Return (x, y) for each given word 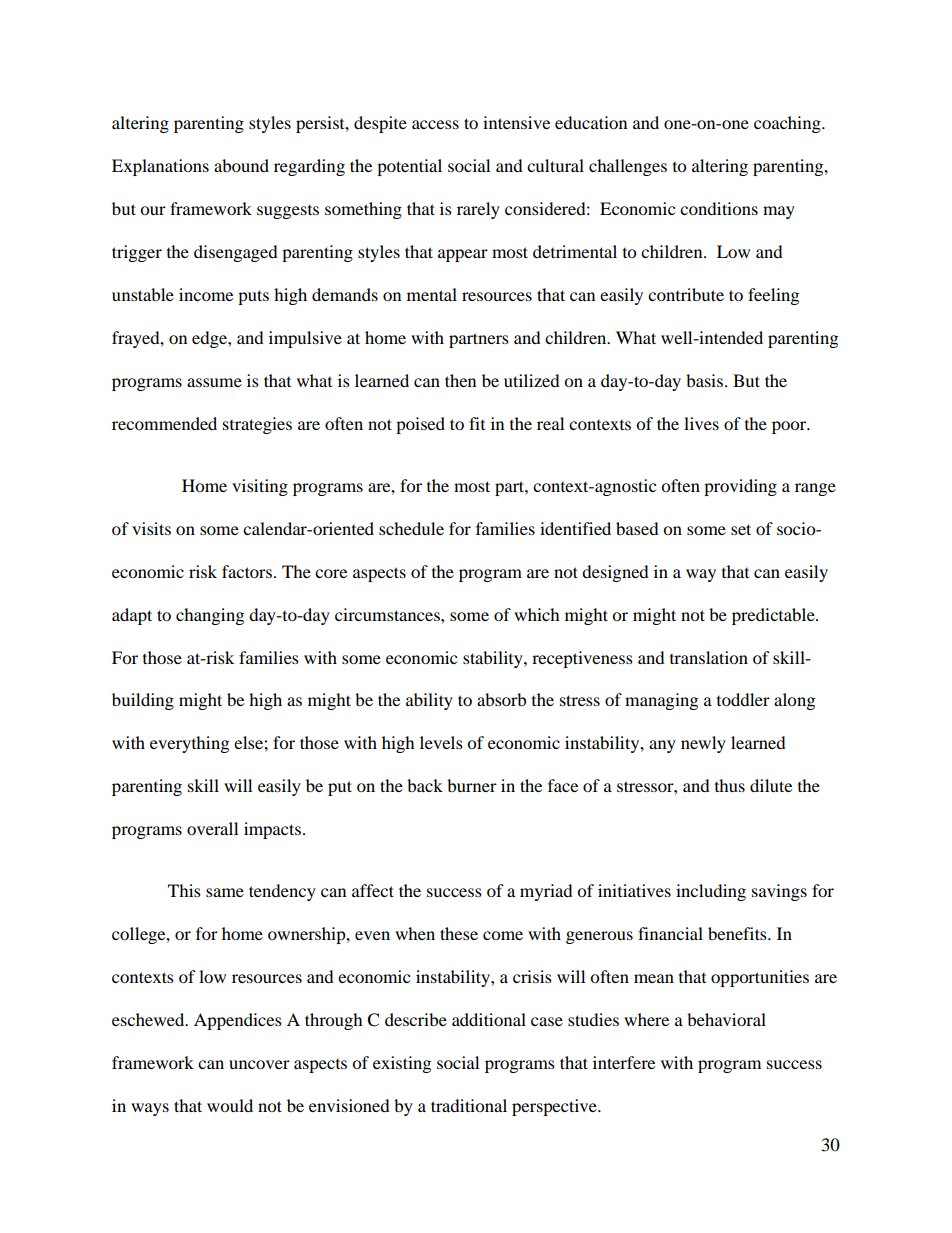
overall (212, 828)
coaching (788, 124)
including (711, 892)
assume (214, 382)
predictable (774, 616)
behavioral (726, 1019)
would (230, 1105)
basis (704, 380)
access (435, 124)
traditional (469, 1105)
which (537, 614)
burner (472, 785)
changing (210, 616)
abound (241, 165)
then (460, 380)
